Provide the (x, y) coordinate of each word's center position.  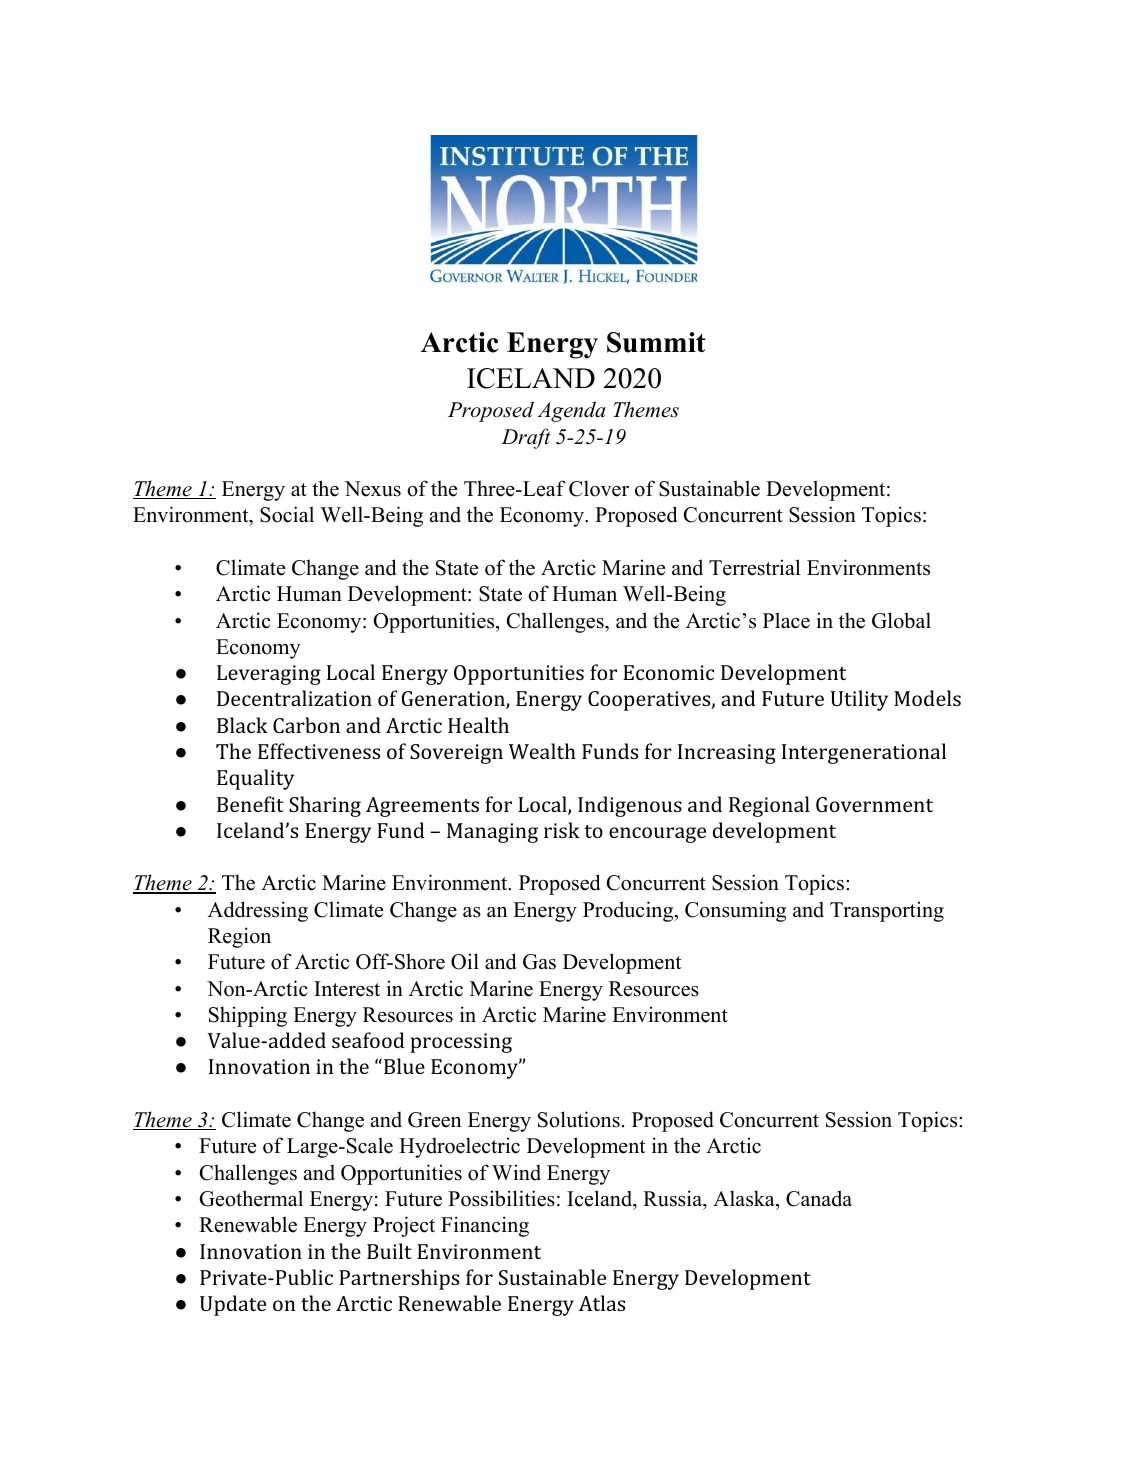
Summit (656, 342)
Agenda (571, 411)
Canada (819, 1198)
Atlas (602, 1303)
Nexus (372, 489)
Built (389, 1251)
